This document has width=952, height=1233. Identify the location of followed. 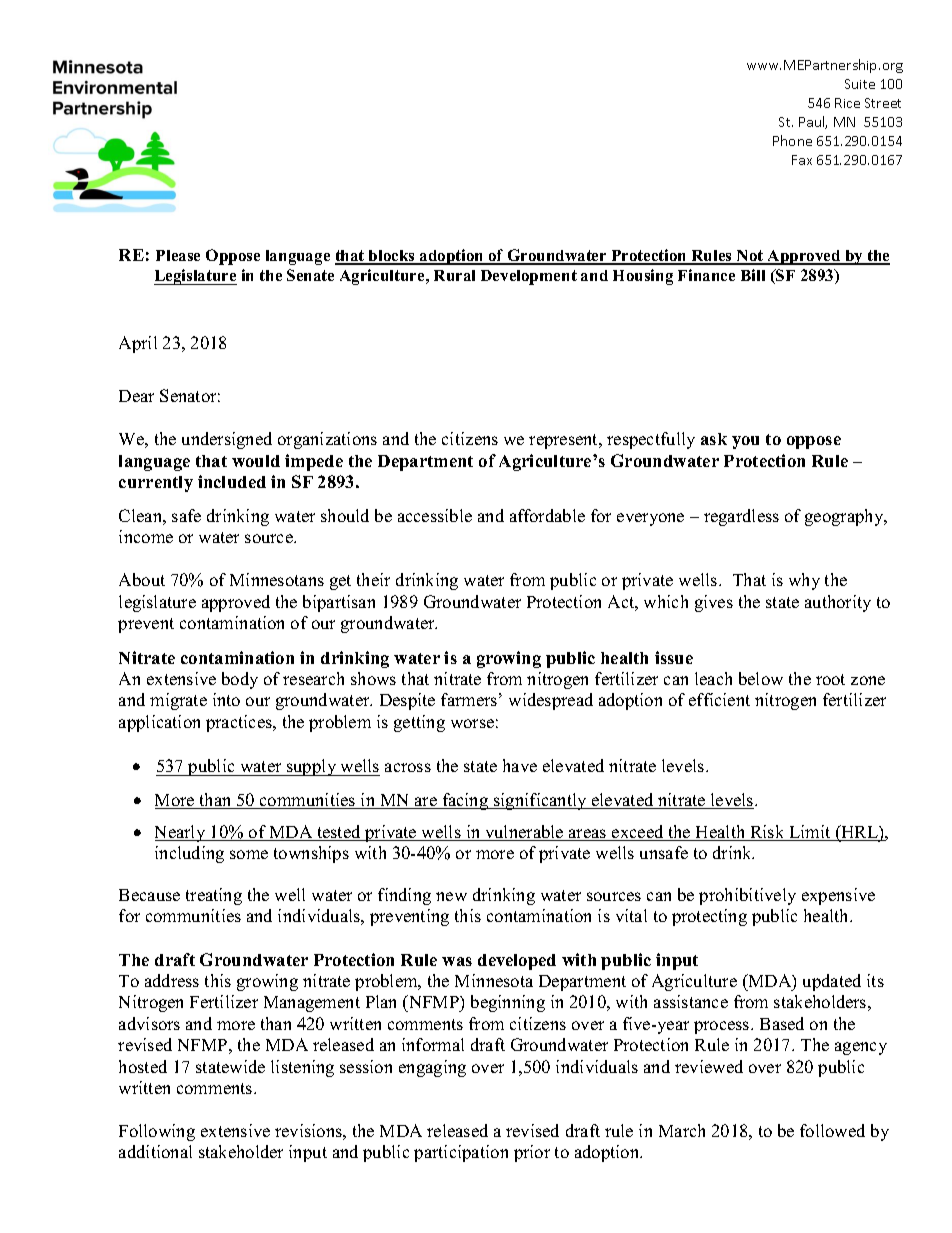
(832, 1130).
